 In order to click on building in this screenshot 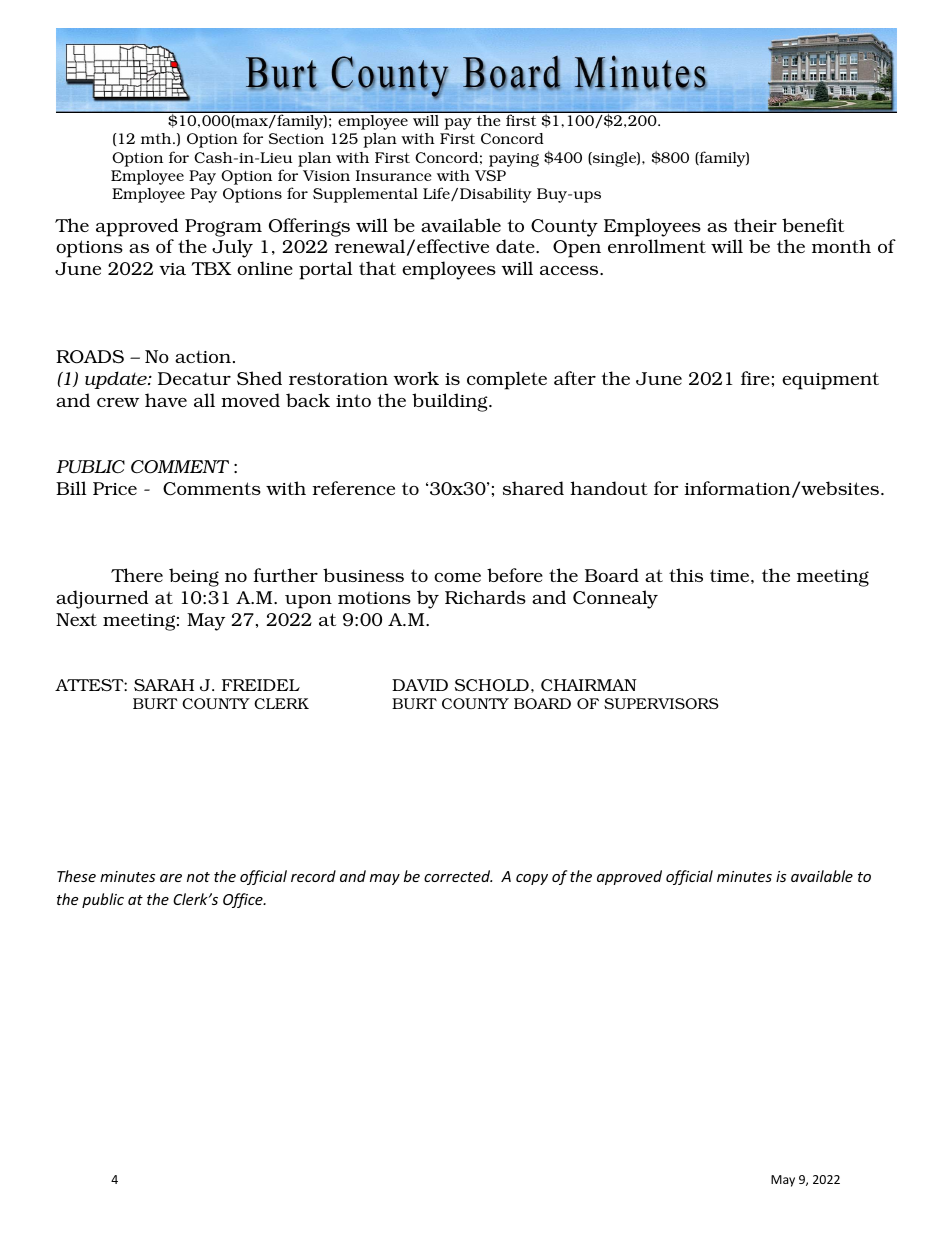, I will do `click(451, 402)`.
